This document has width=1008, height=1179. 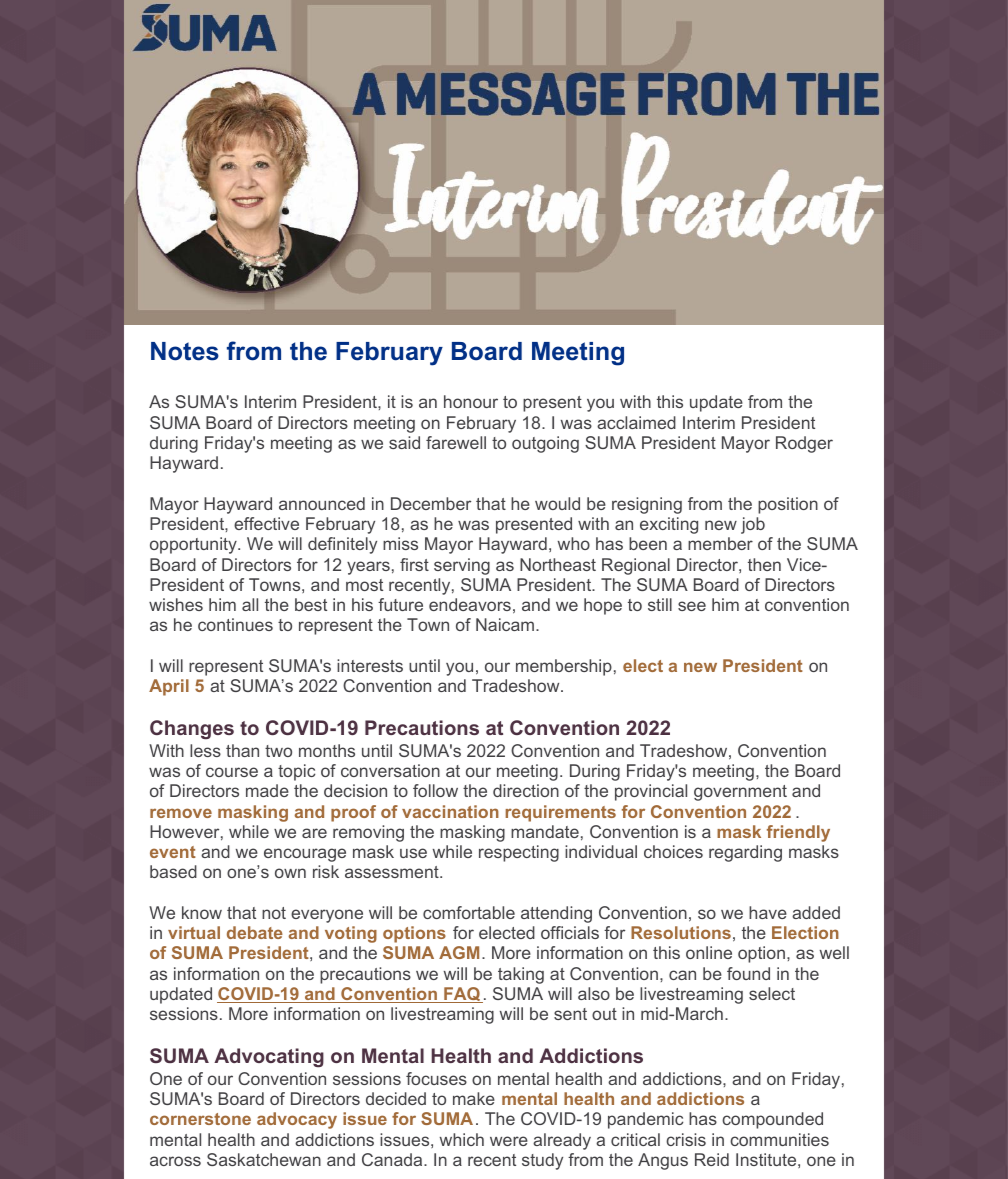 I want to click on then, so click(x=764, y=564).
